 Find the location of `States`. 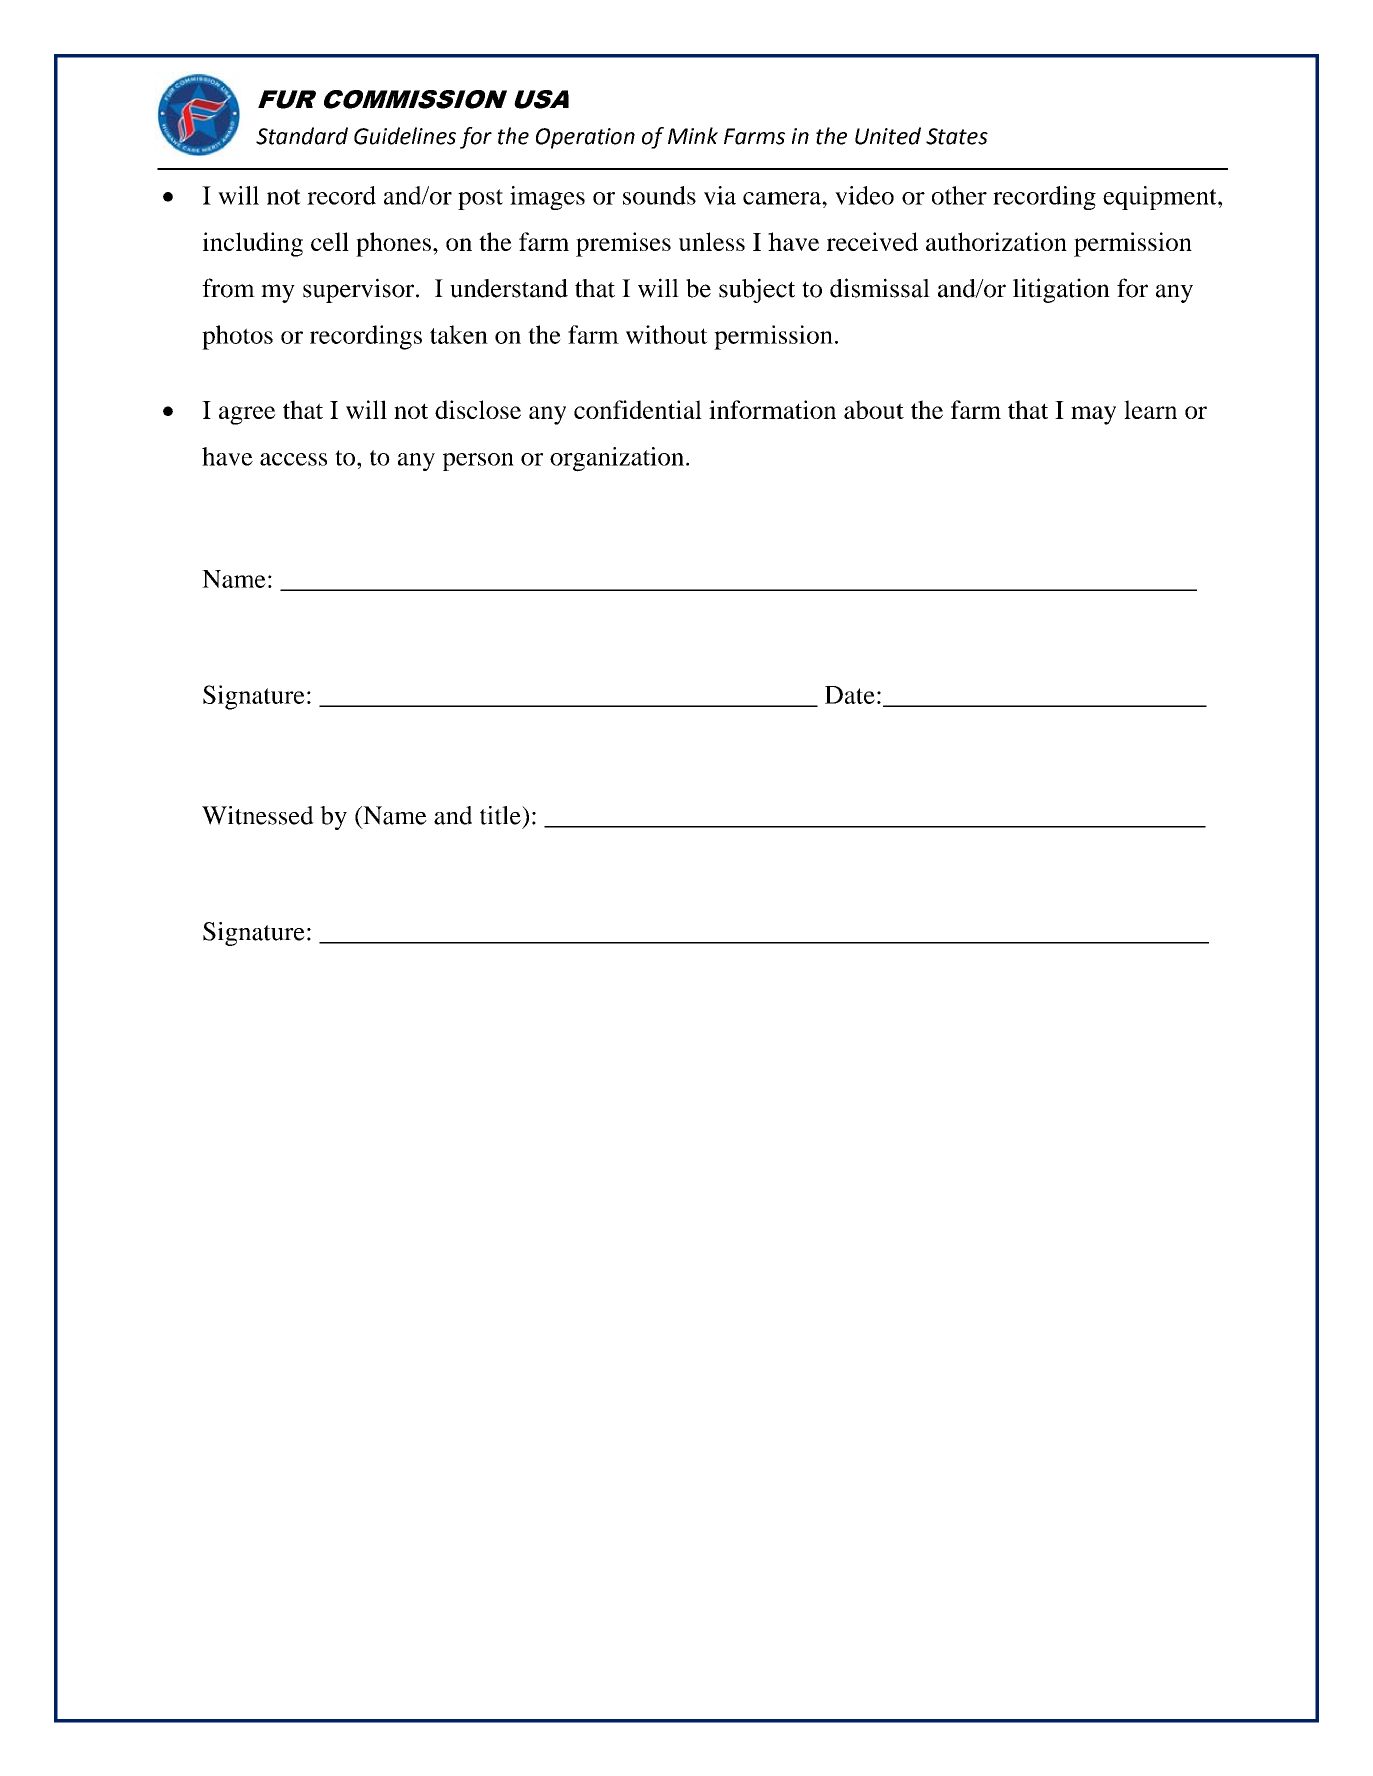

States is located at coordinates (957, 136).
